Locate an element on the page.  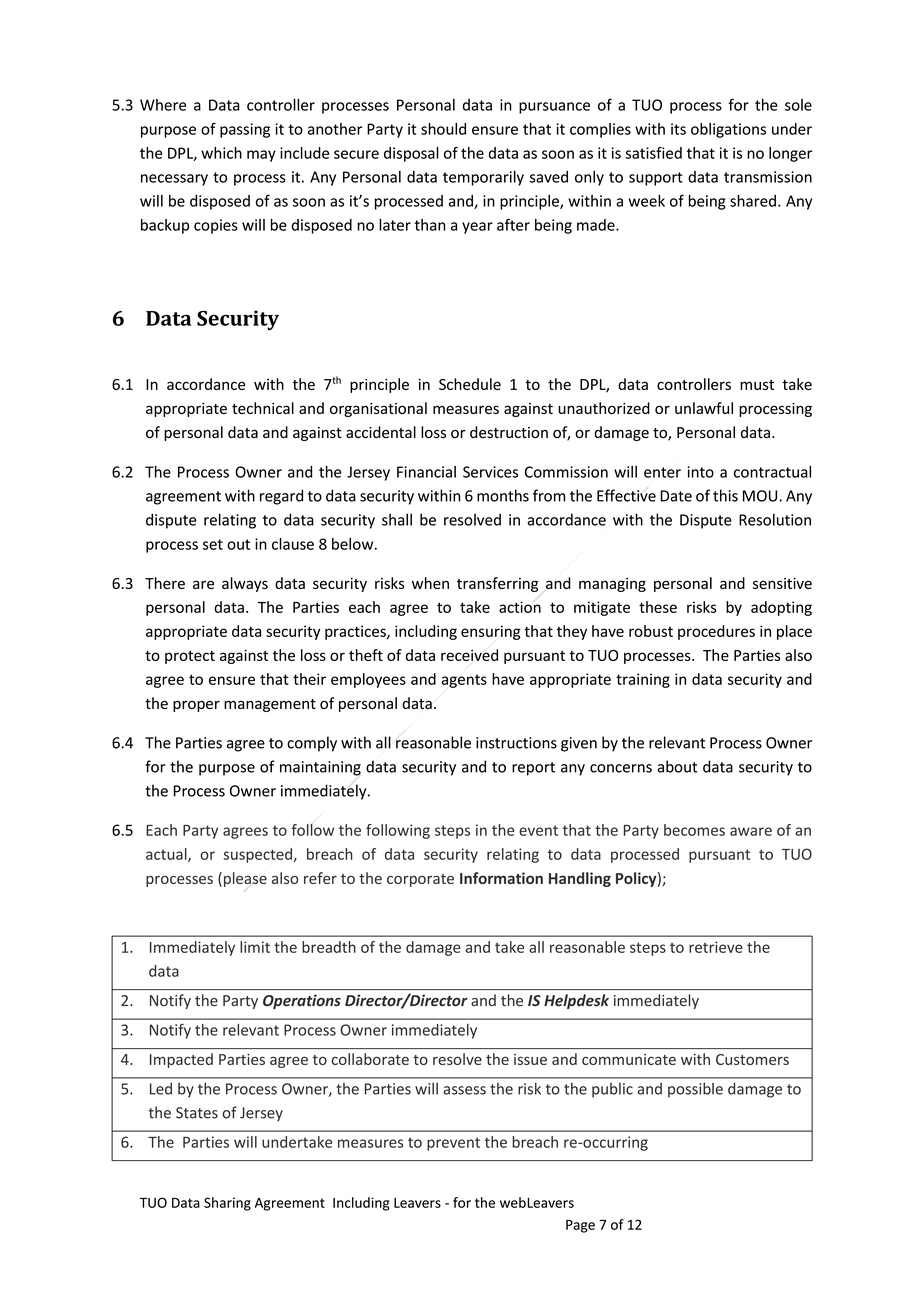
becomes is located at coordinates (694, 830).
